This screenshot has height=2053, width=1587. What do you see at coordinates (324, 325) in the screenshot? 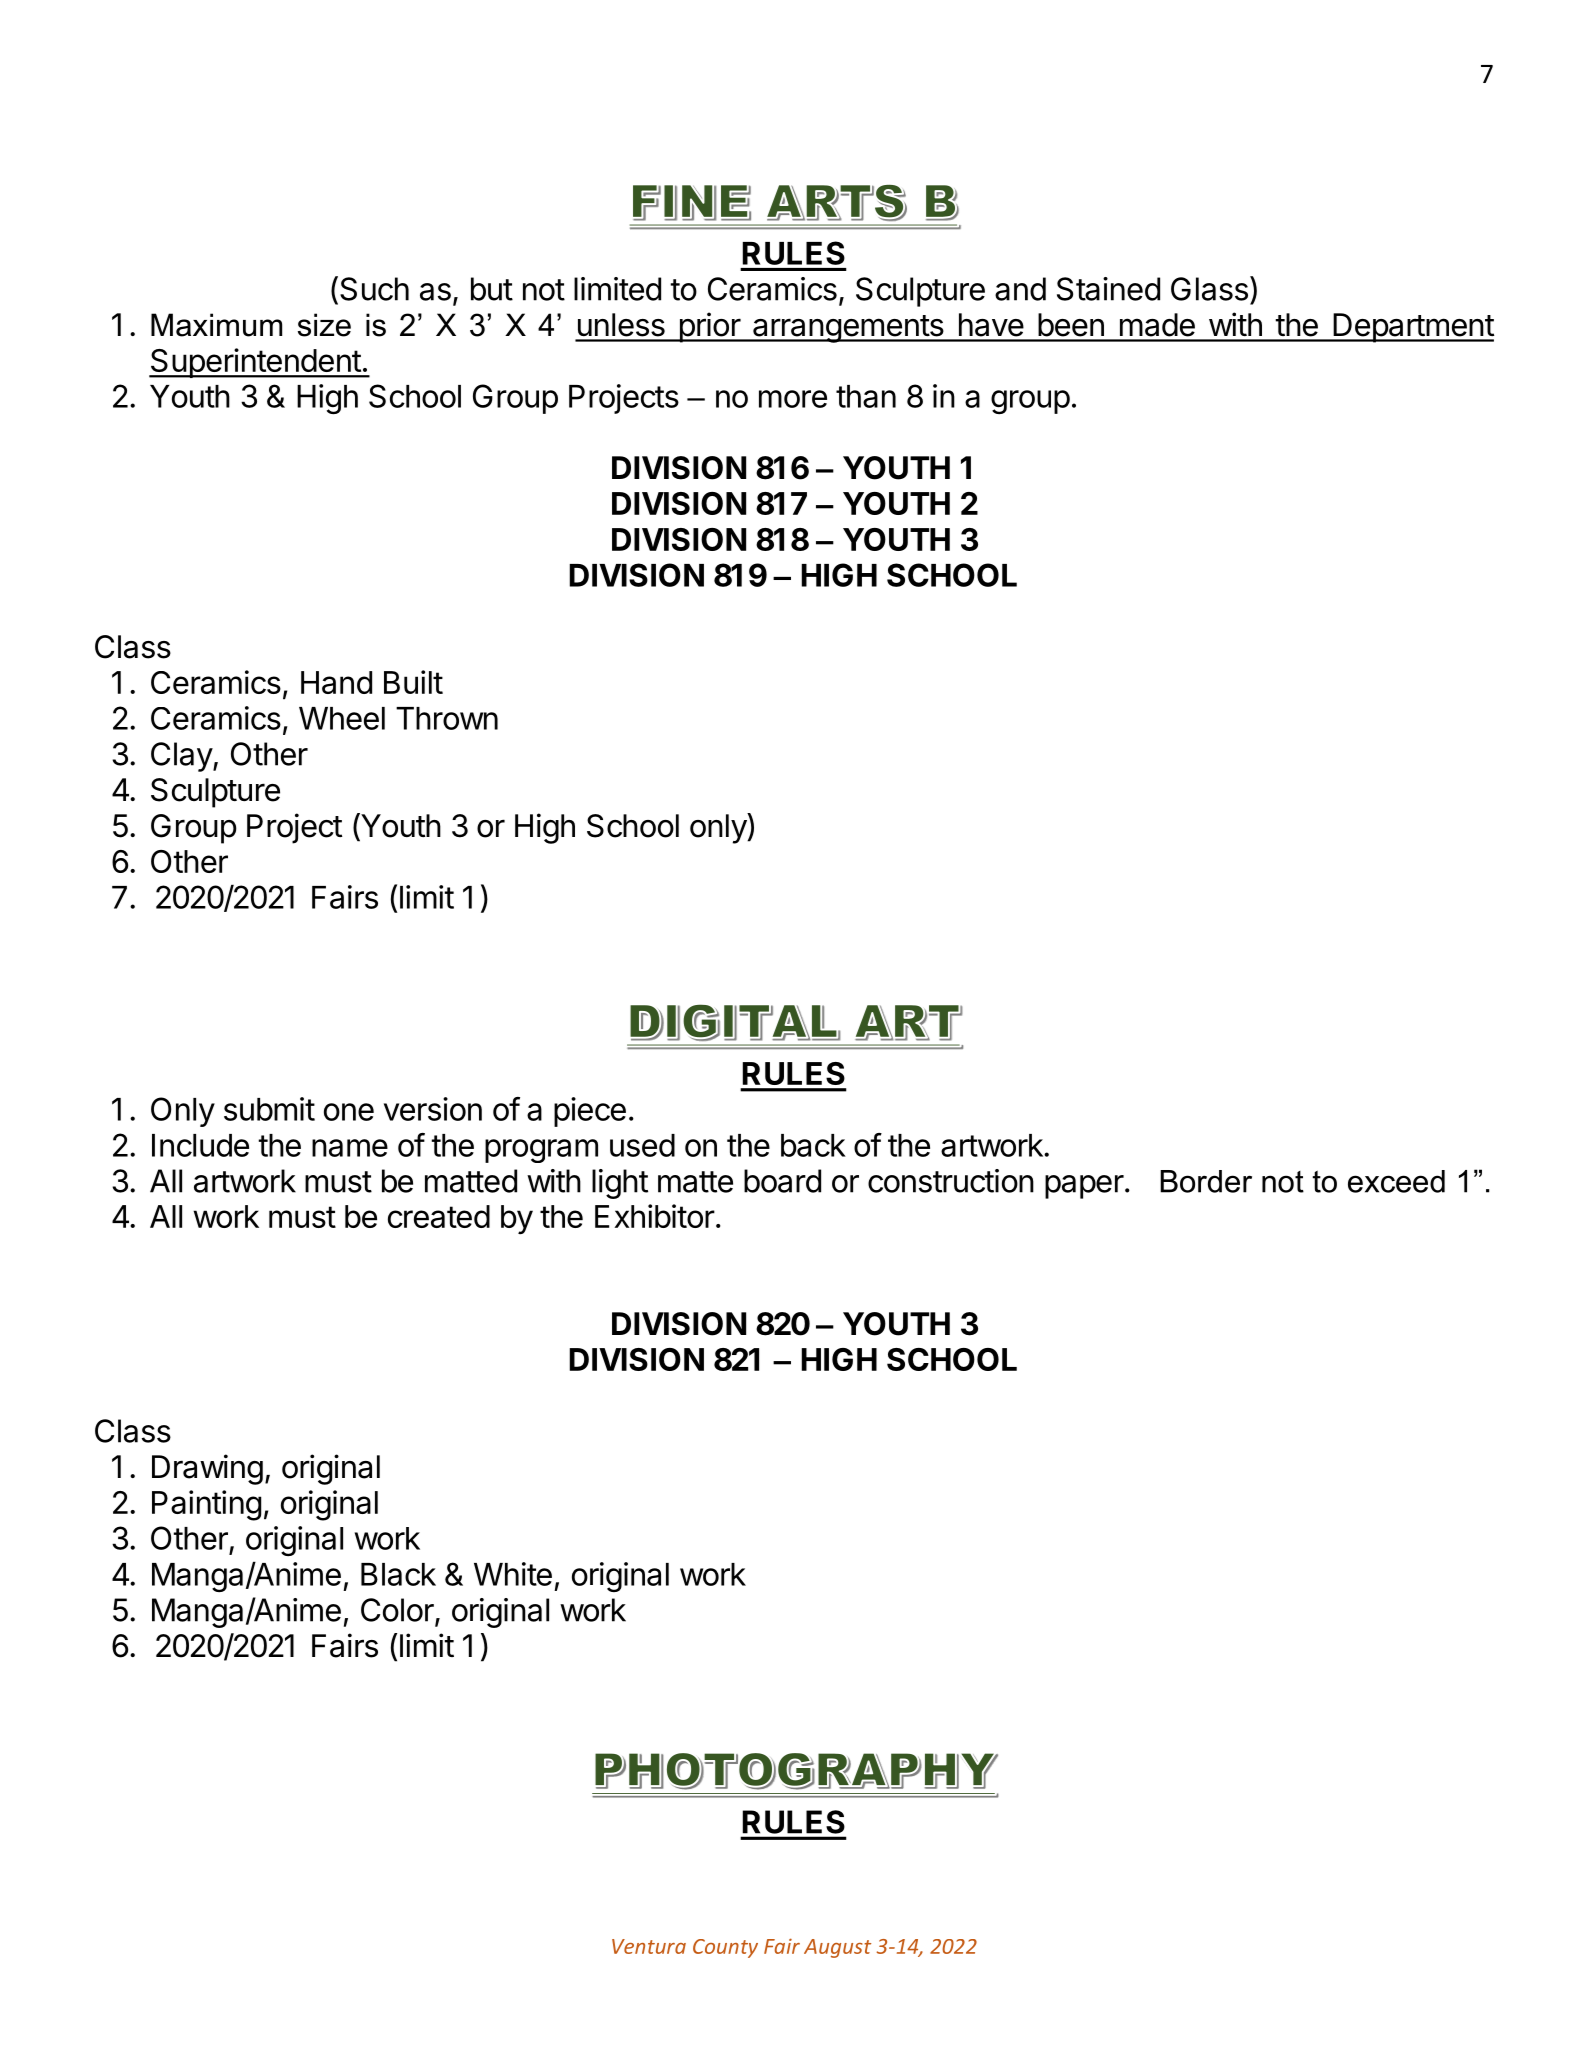
I see `size` at bounding box center [324, 325].
